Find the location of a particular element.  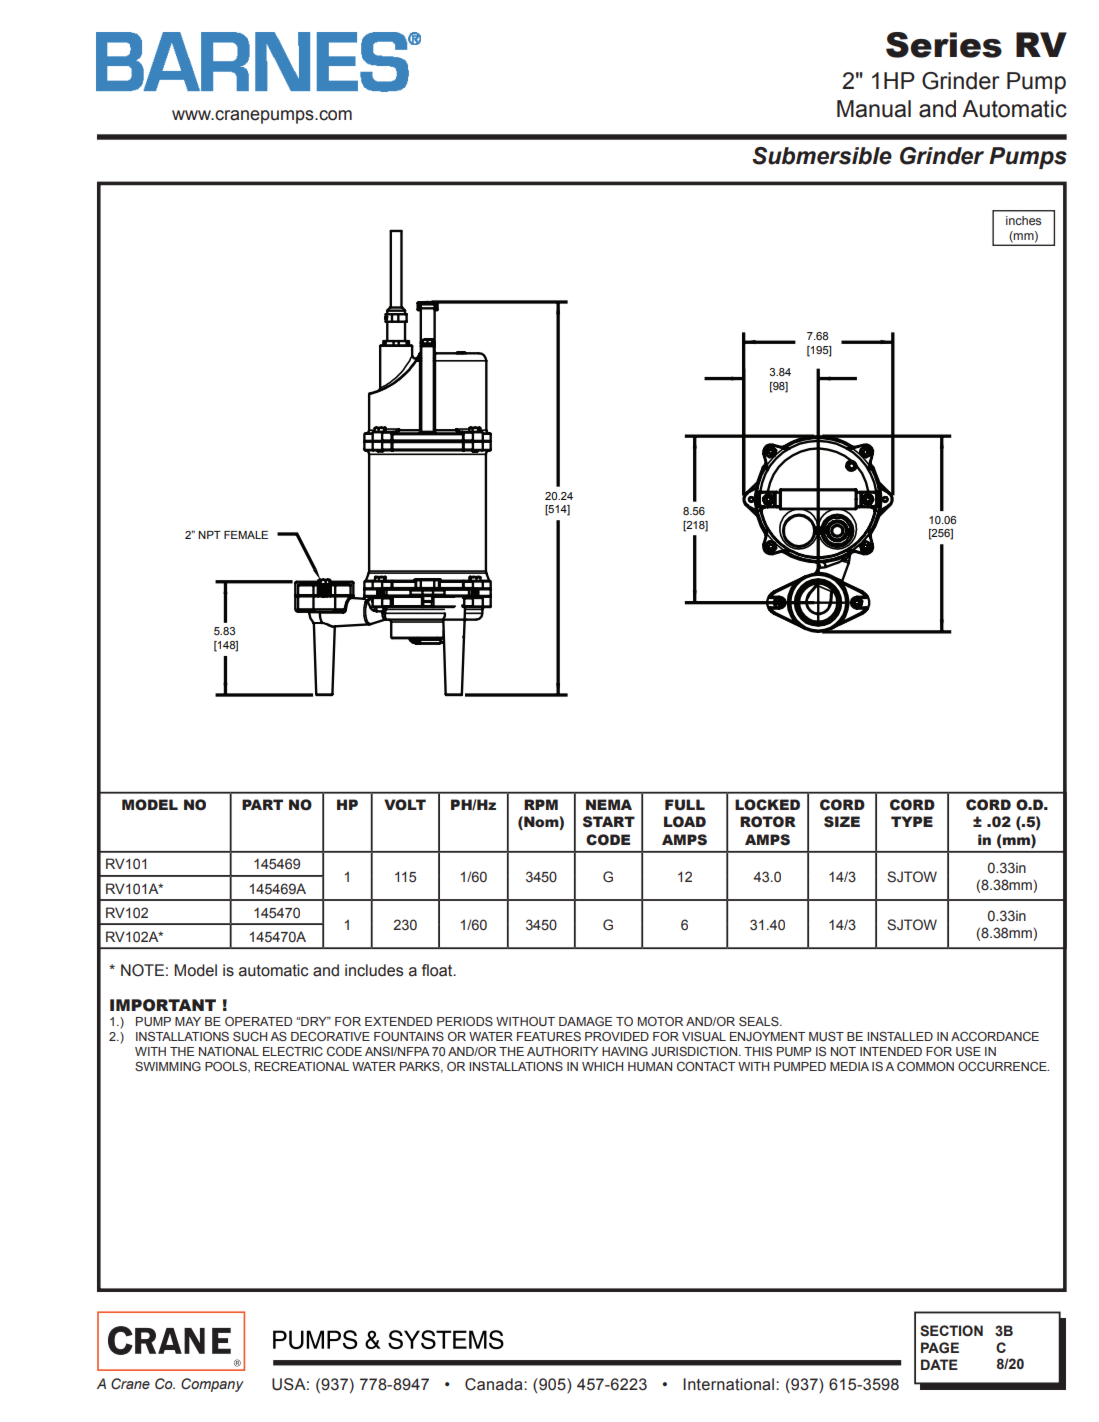

Manual is located at coordinates (874, 109).
